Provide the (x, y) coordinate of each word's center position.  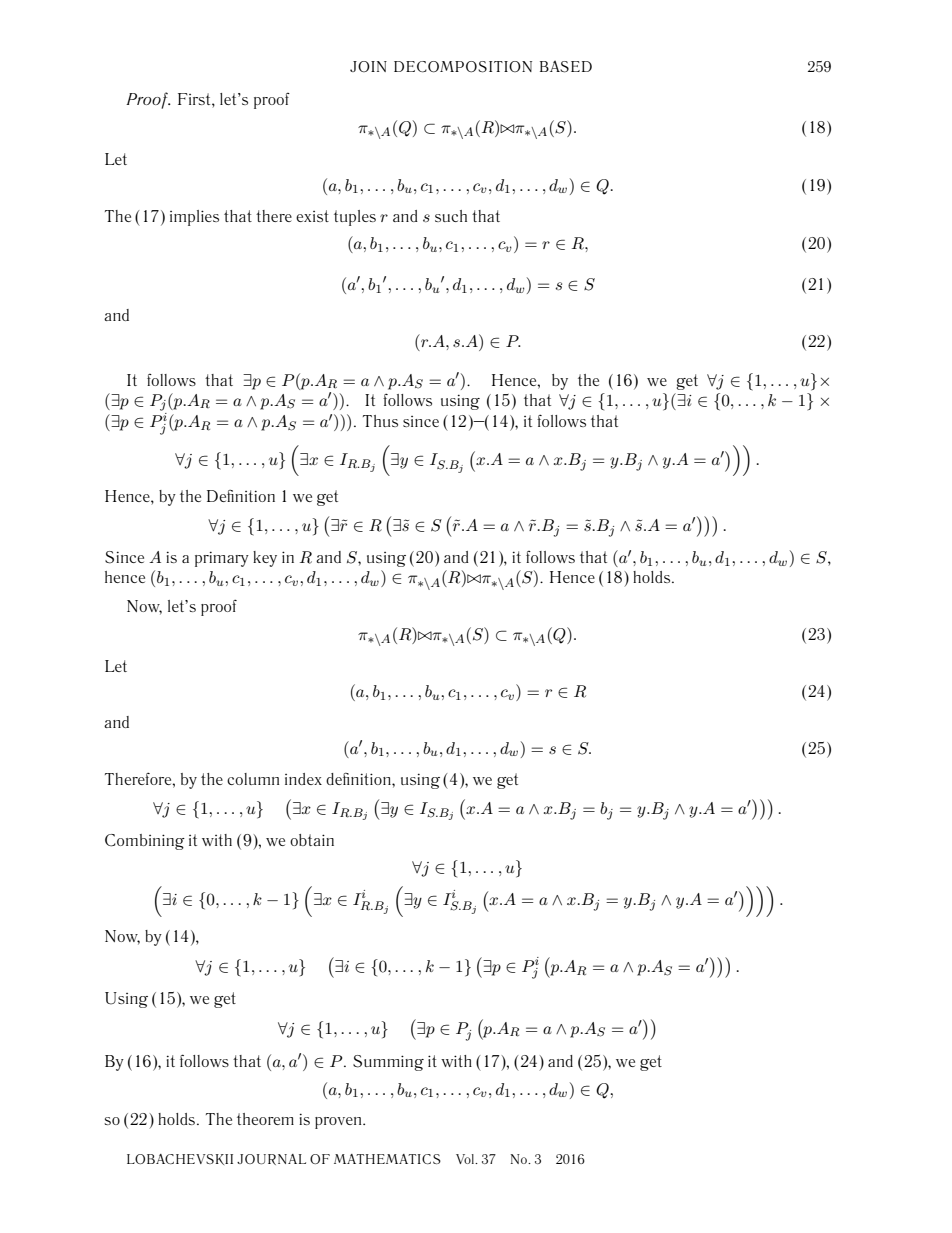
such (451, 216)
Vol (466, 1159)
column (253, 779)
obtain (312, 840)
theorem (265, 1119)
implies (194, 218)
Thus (380, 421)
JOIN (368, 66)
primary (222, 559)
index (303, 779)
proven (339, 1123)
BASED (566, 66)
